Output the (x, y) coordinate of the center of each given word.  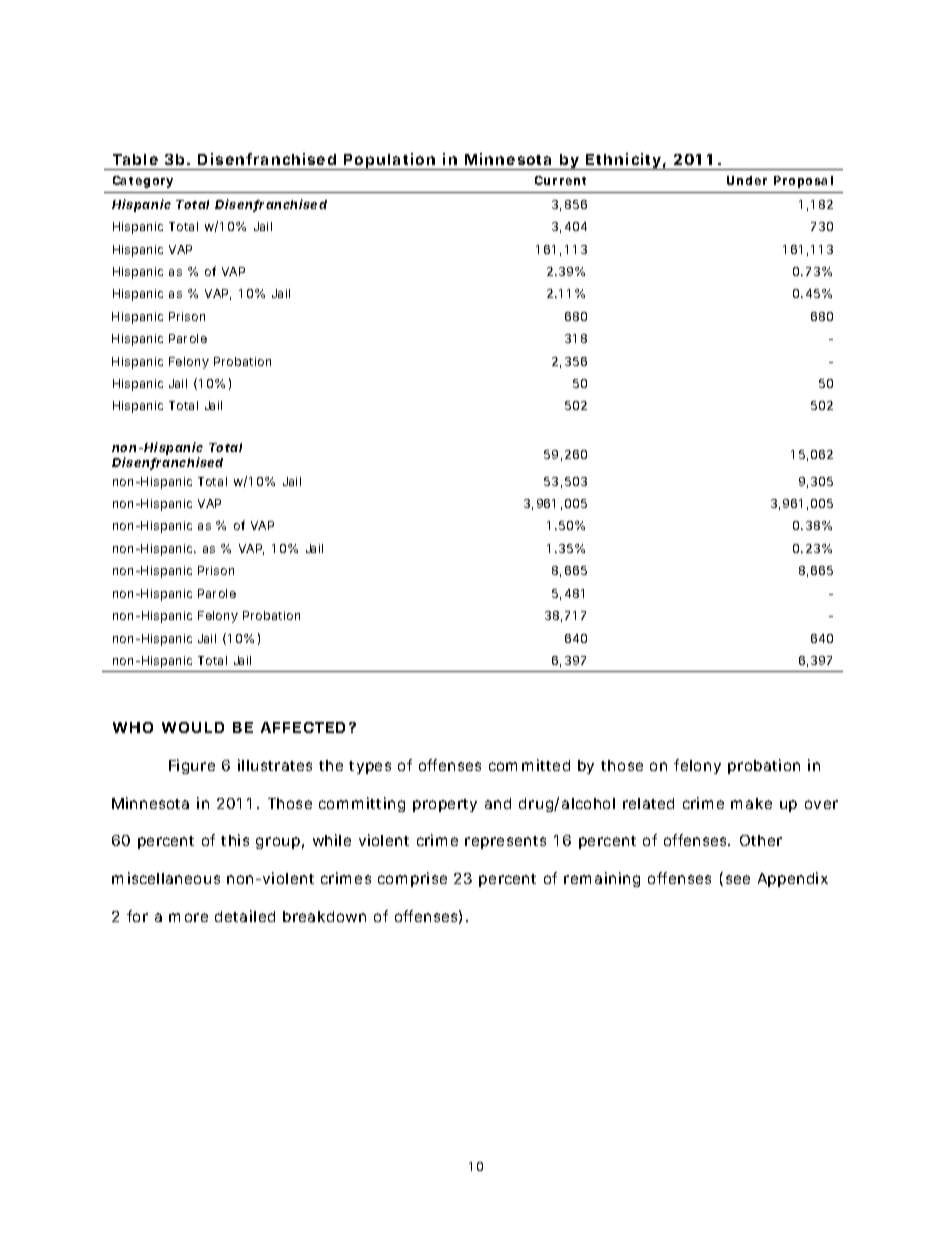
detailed (245, 916)
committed (529, 765)
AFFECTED (303, 727)
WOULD (193, 727)
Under (747, 180)
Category (143, 182)
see (738, 879)
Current (560, 180)
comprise (412, 879)
